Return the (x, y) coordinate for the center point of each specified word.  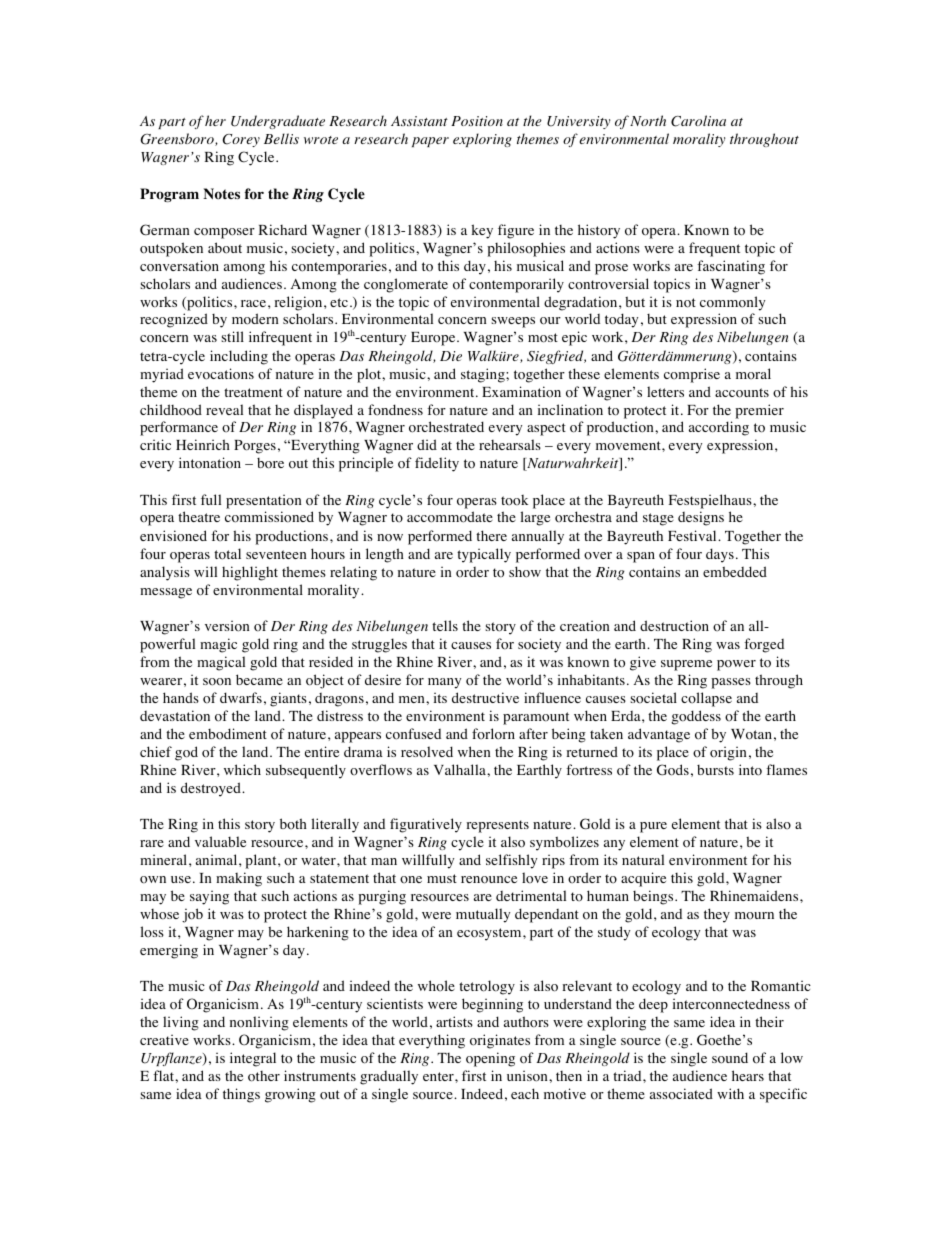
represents (497, 826)
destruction (674, 626)
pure (653, 827)
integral (253, 1059)
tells (445, 625)
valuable (220, 841)
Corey (241, 140)
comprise (692, 375)
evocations (221, 374)
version (227, 626)
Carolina (698, 121)
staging (484, 375)
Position (477, 121)
